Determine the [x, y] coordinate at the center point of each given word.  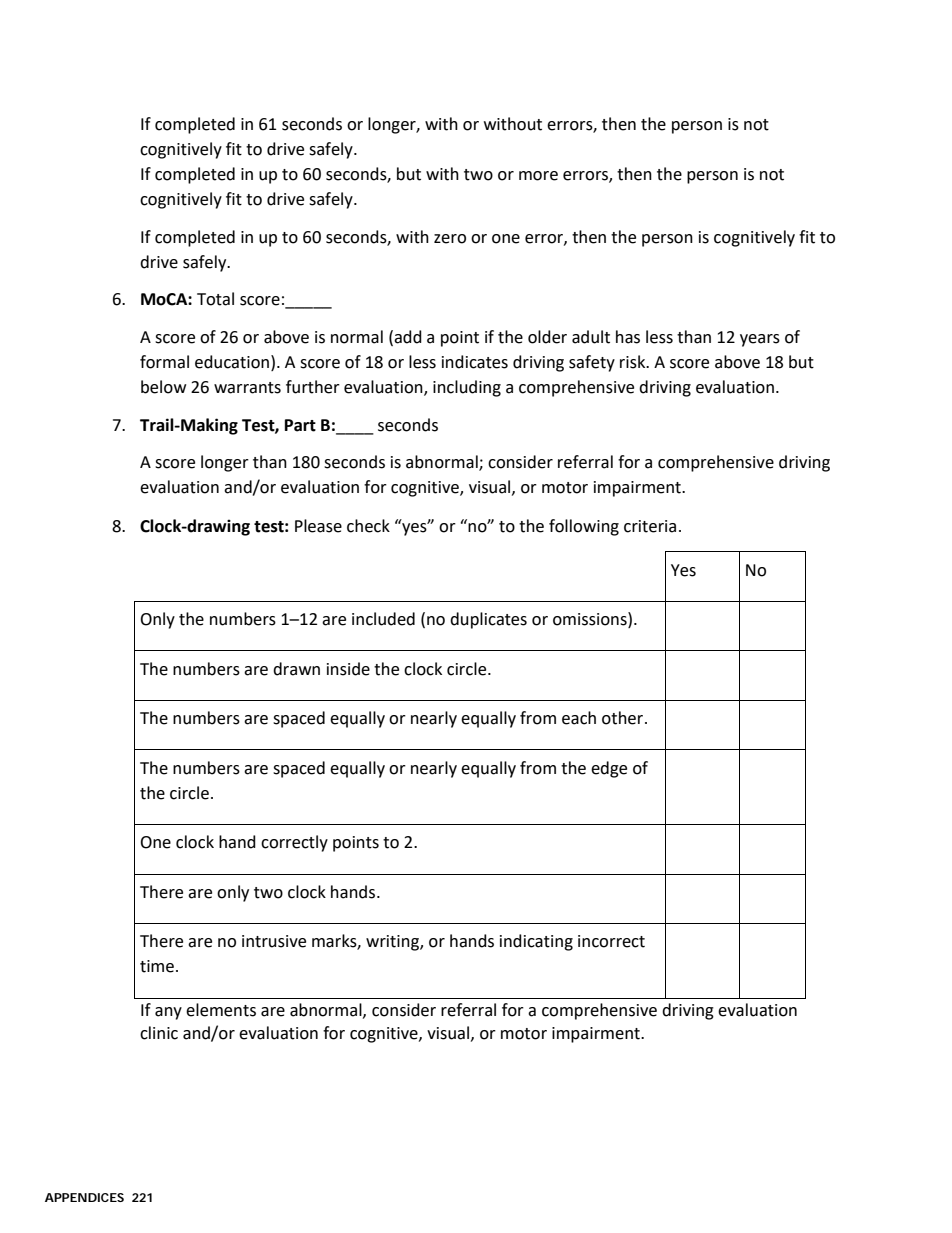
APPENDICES [84, 1197]
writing [393, 943]
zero [450, 239]
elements [221, 1010]
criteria [650, 526]
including [467, 388]
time [157, 966]
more [538, 176]
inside [348, 669]
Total [215, 299]
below [163, 387]
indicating [536, 942]
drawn [296, 669]
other [622, 718]
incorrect [611, 941]
